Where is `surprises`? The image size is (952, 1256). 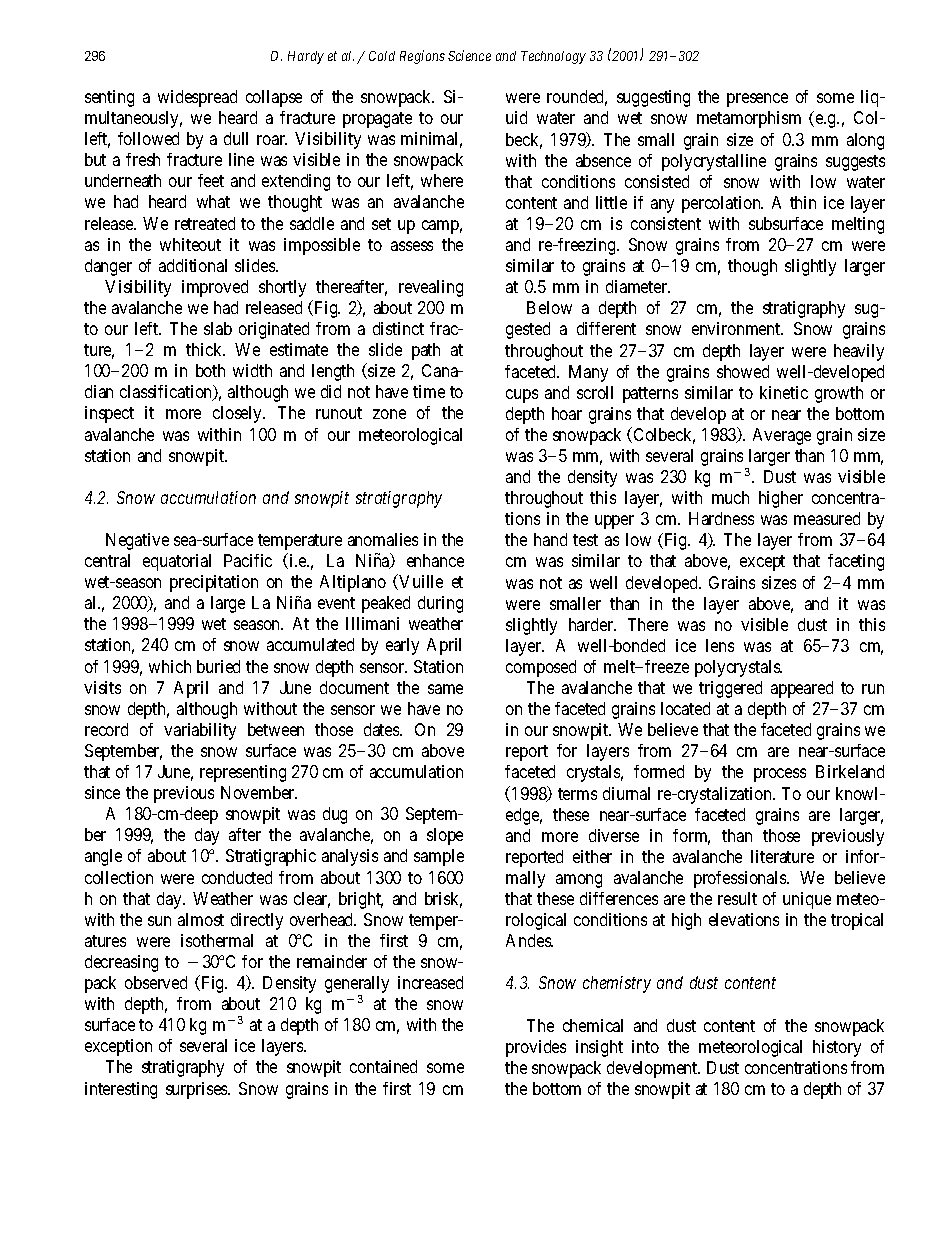 surprises is located at coordinates (197, 1090).
